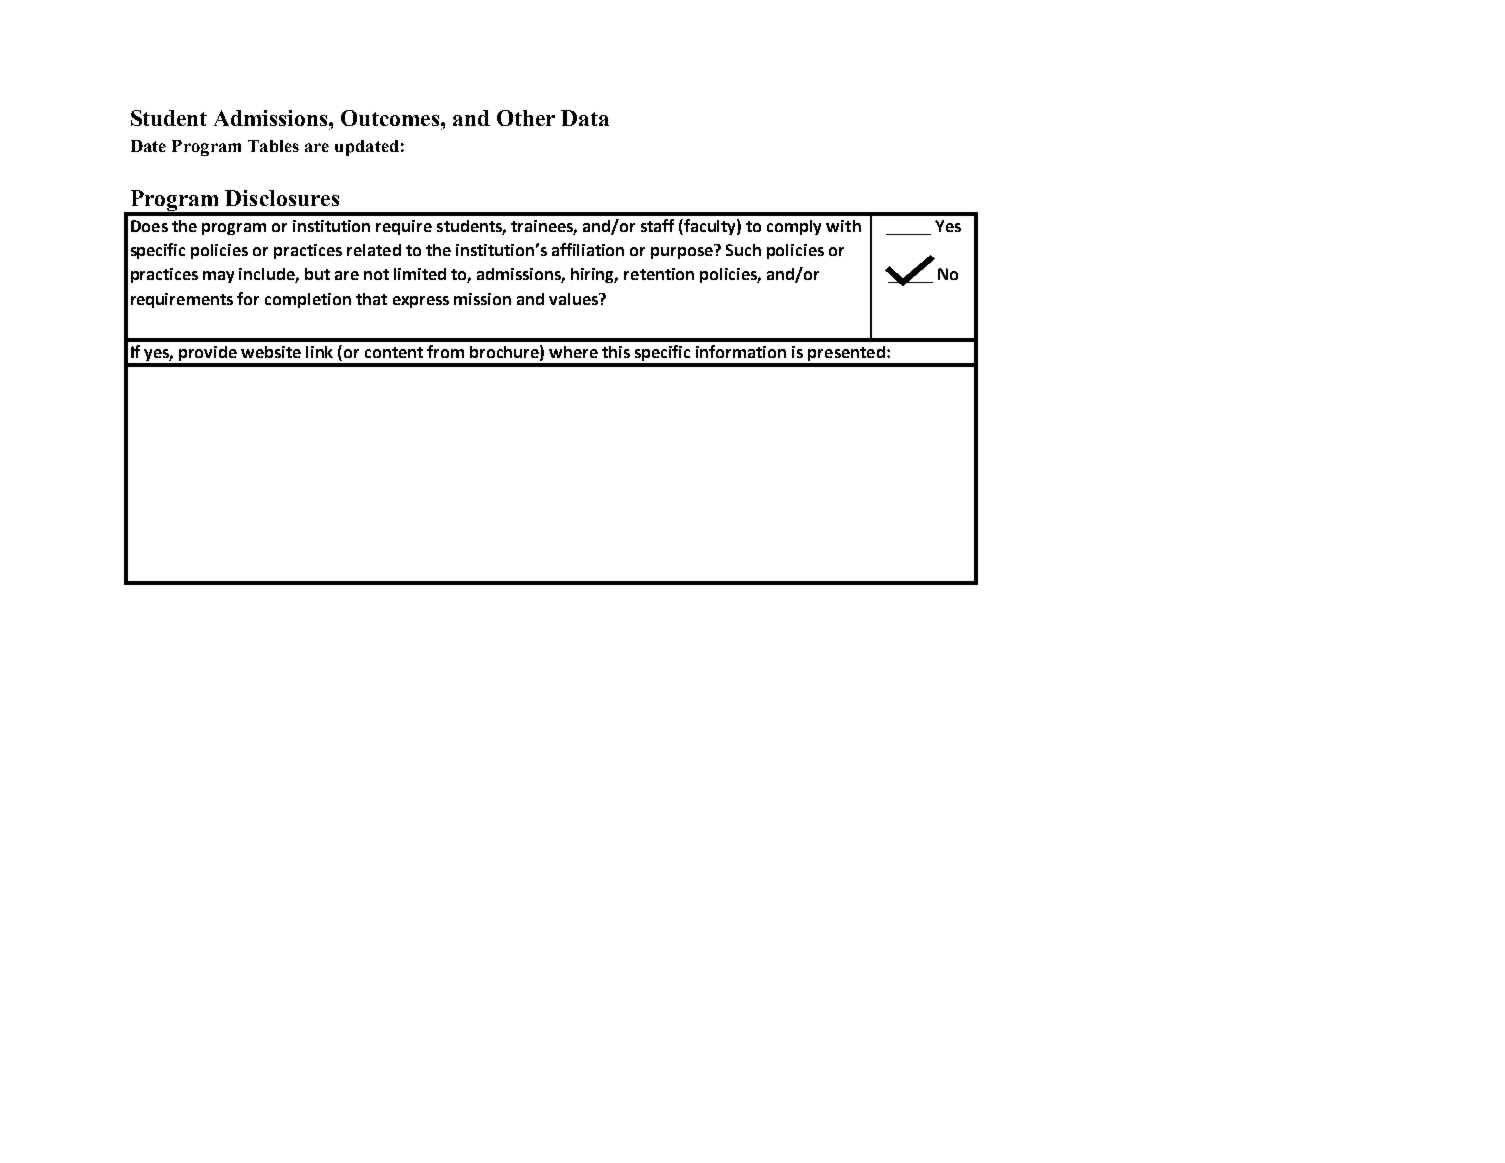 The width and height of the screenshot is (1505, 1163). Describe the element at coordinates (585, 118) in the screenshot. I see `Data` at that location.
